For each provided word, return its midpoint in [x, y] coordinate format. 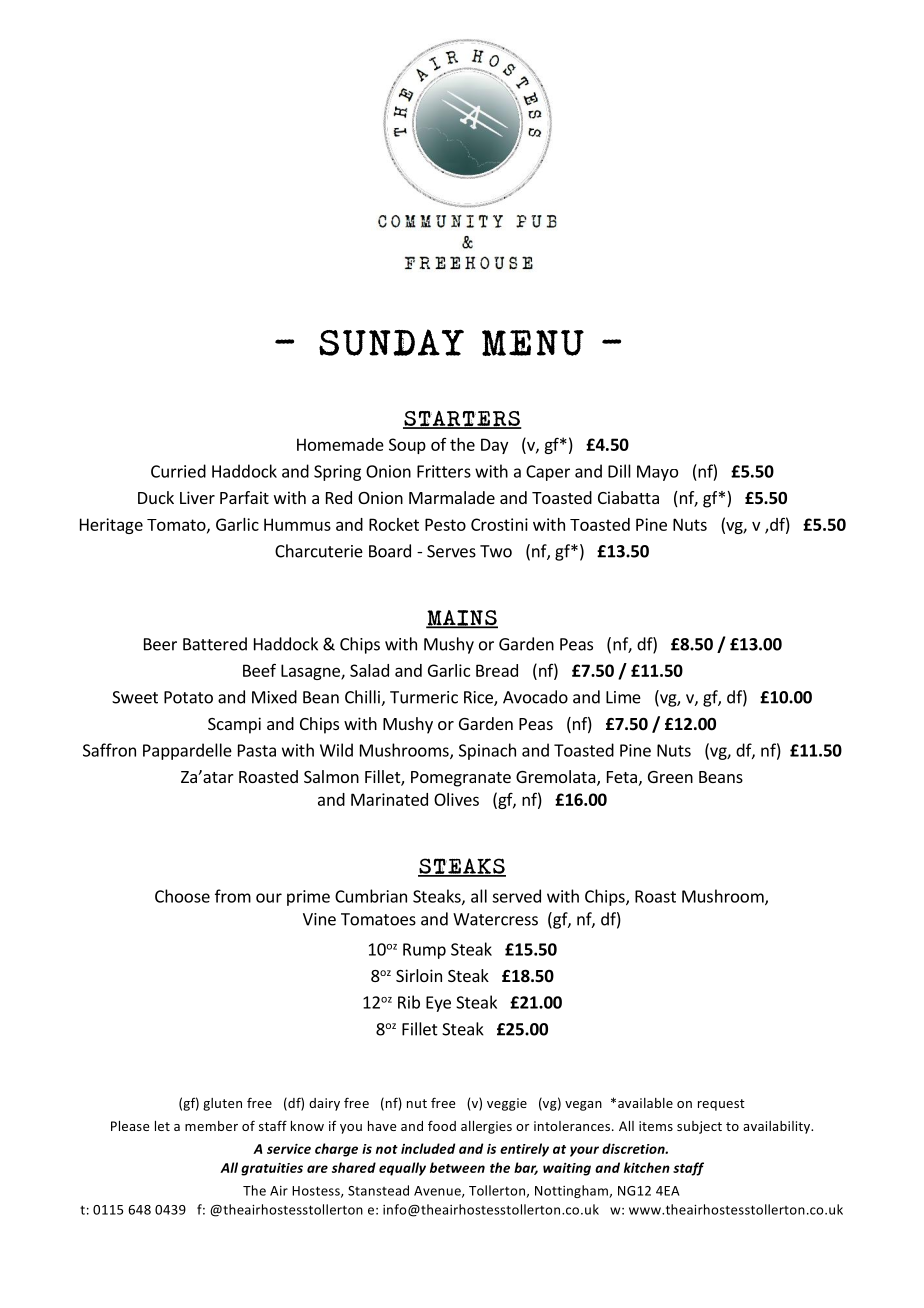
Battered [215, 644]
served [516, 896]
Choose [182, 896]
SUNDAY [391, 342]
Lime [623, 697]
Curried [178, 471]
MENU [533, 343]
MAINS [462, 619]
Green [670, 777]
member [211, 1126]
